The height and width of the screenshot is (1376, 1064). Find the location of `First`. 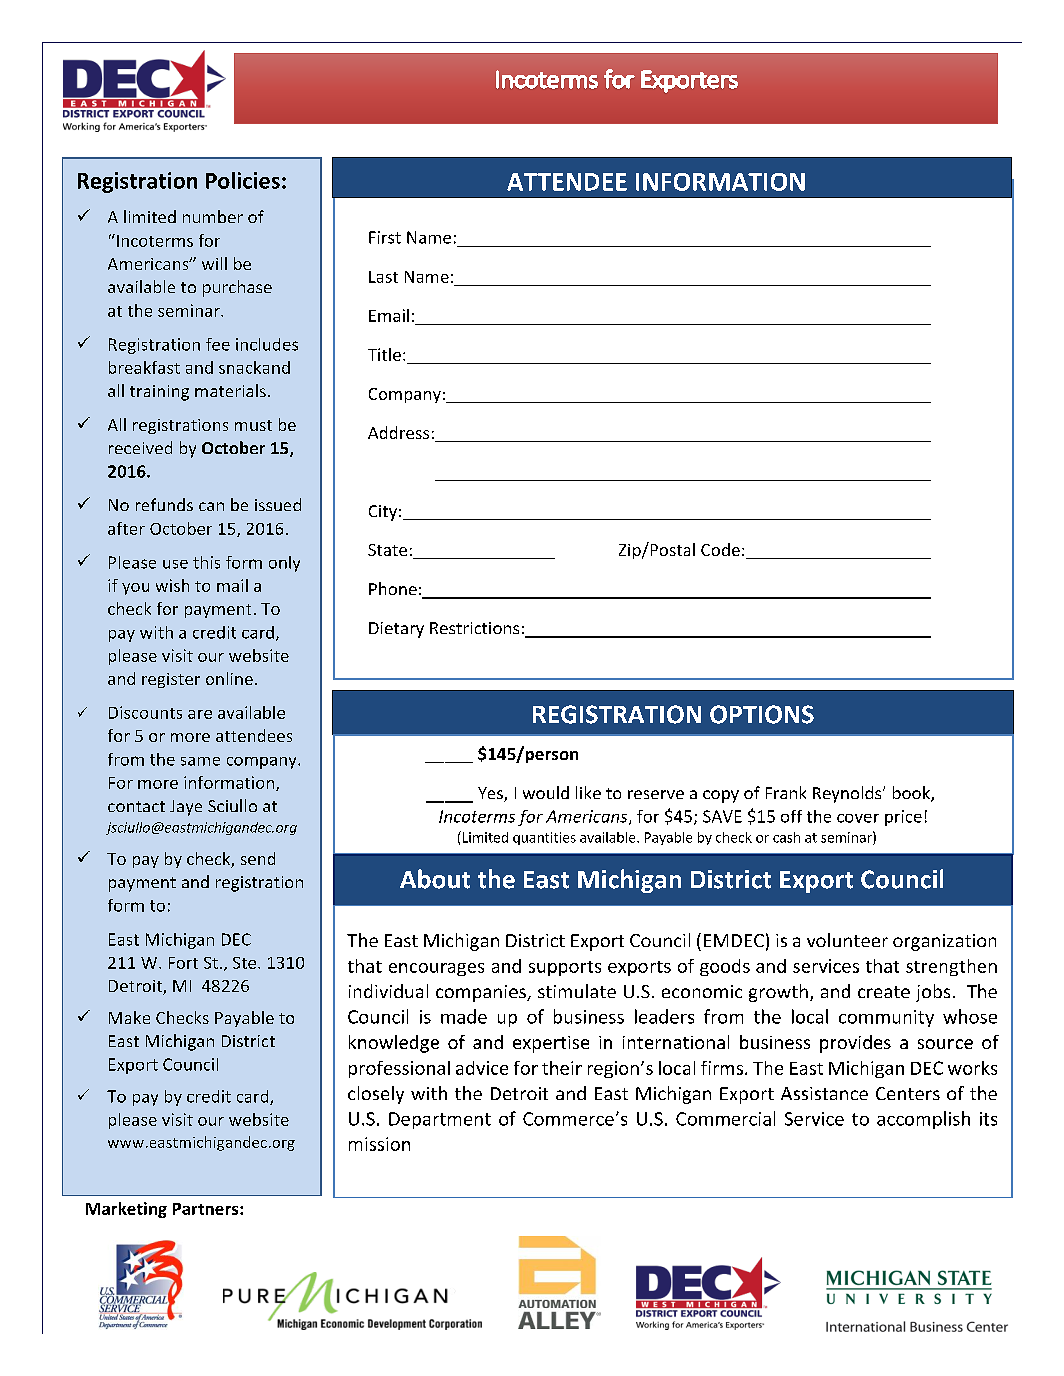

First is located at coordinates (385, 237).
